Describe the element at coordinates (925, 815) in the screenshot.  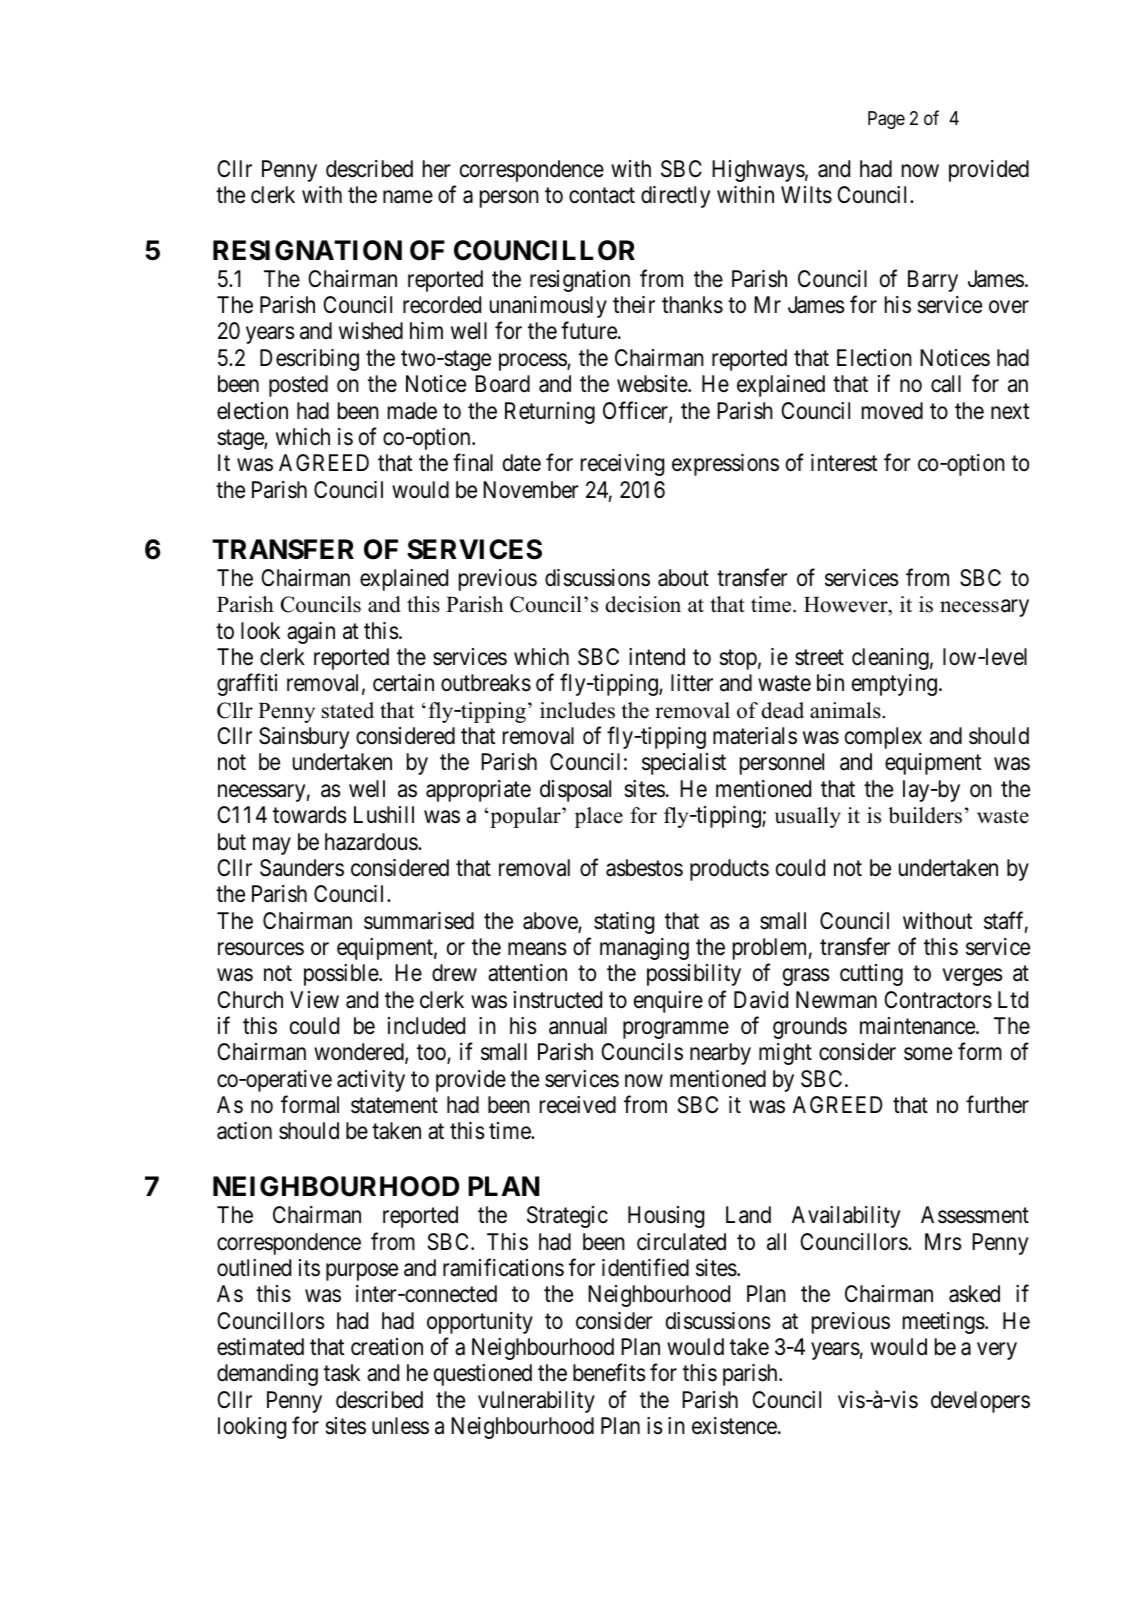
I see `builders` at that location.
